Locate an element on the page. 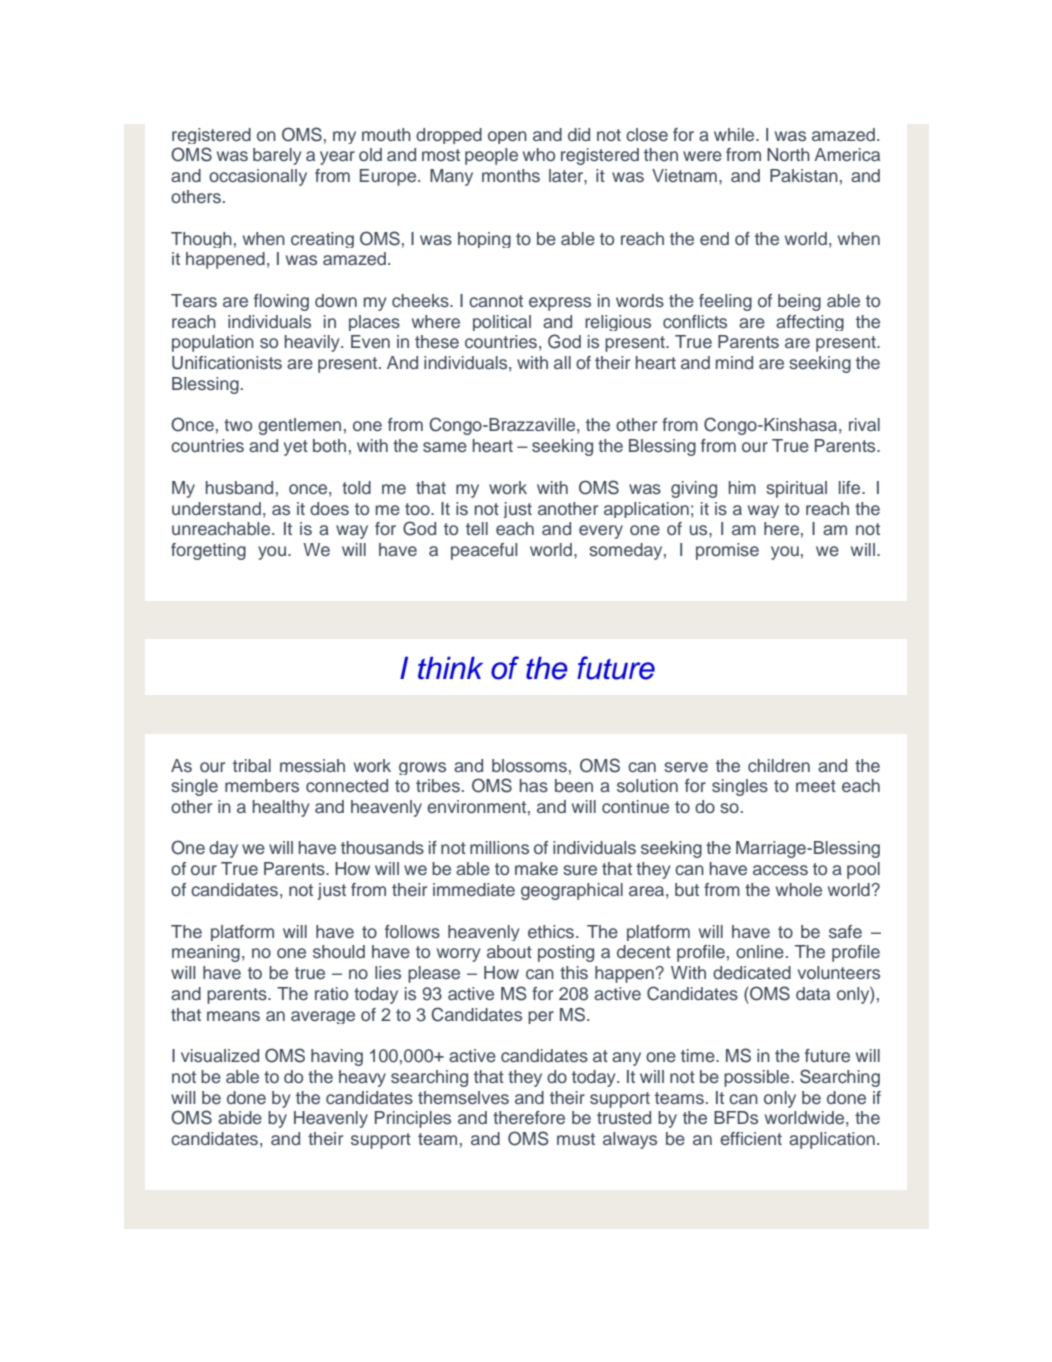 The height and width of the page is (1362, 1052). North is located at coordinates (788, 154).
